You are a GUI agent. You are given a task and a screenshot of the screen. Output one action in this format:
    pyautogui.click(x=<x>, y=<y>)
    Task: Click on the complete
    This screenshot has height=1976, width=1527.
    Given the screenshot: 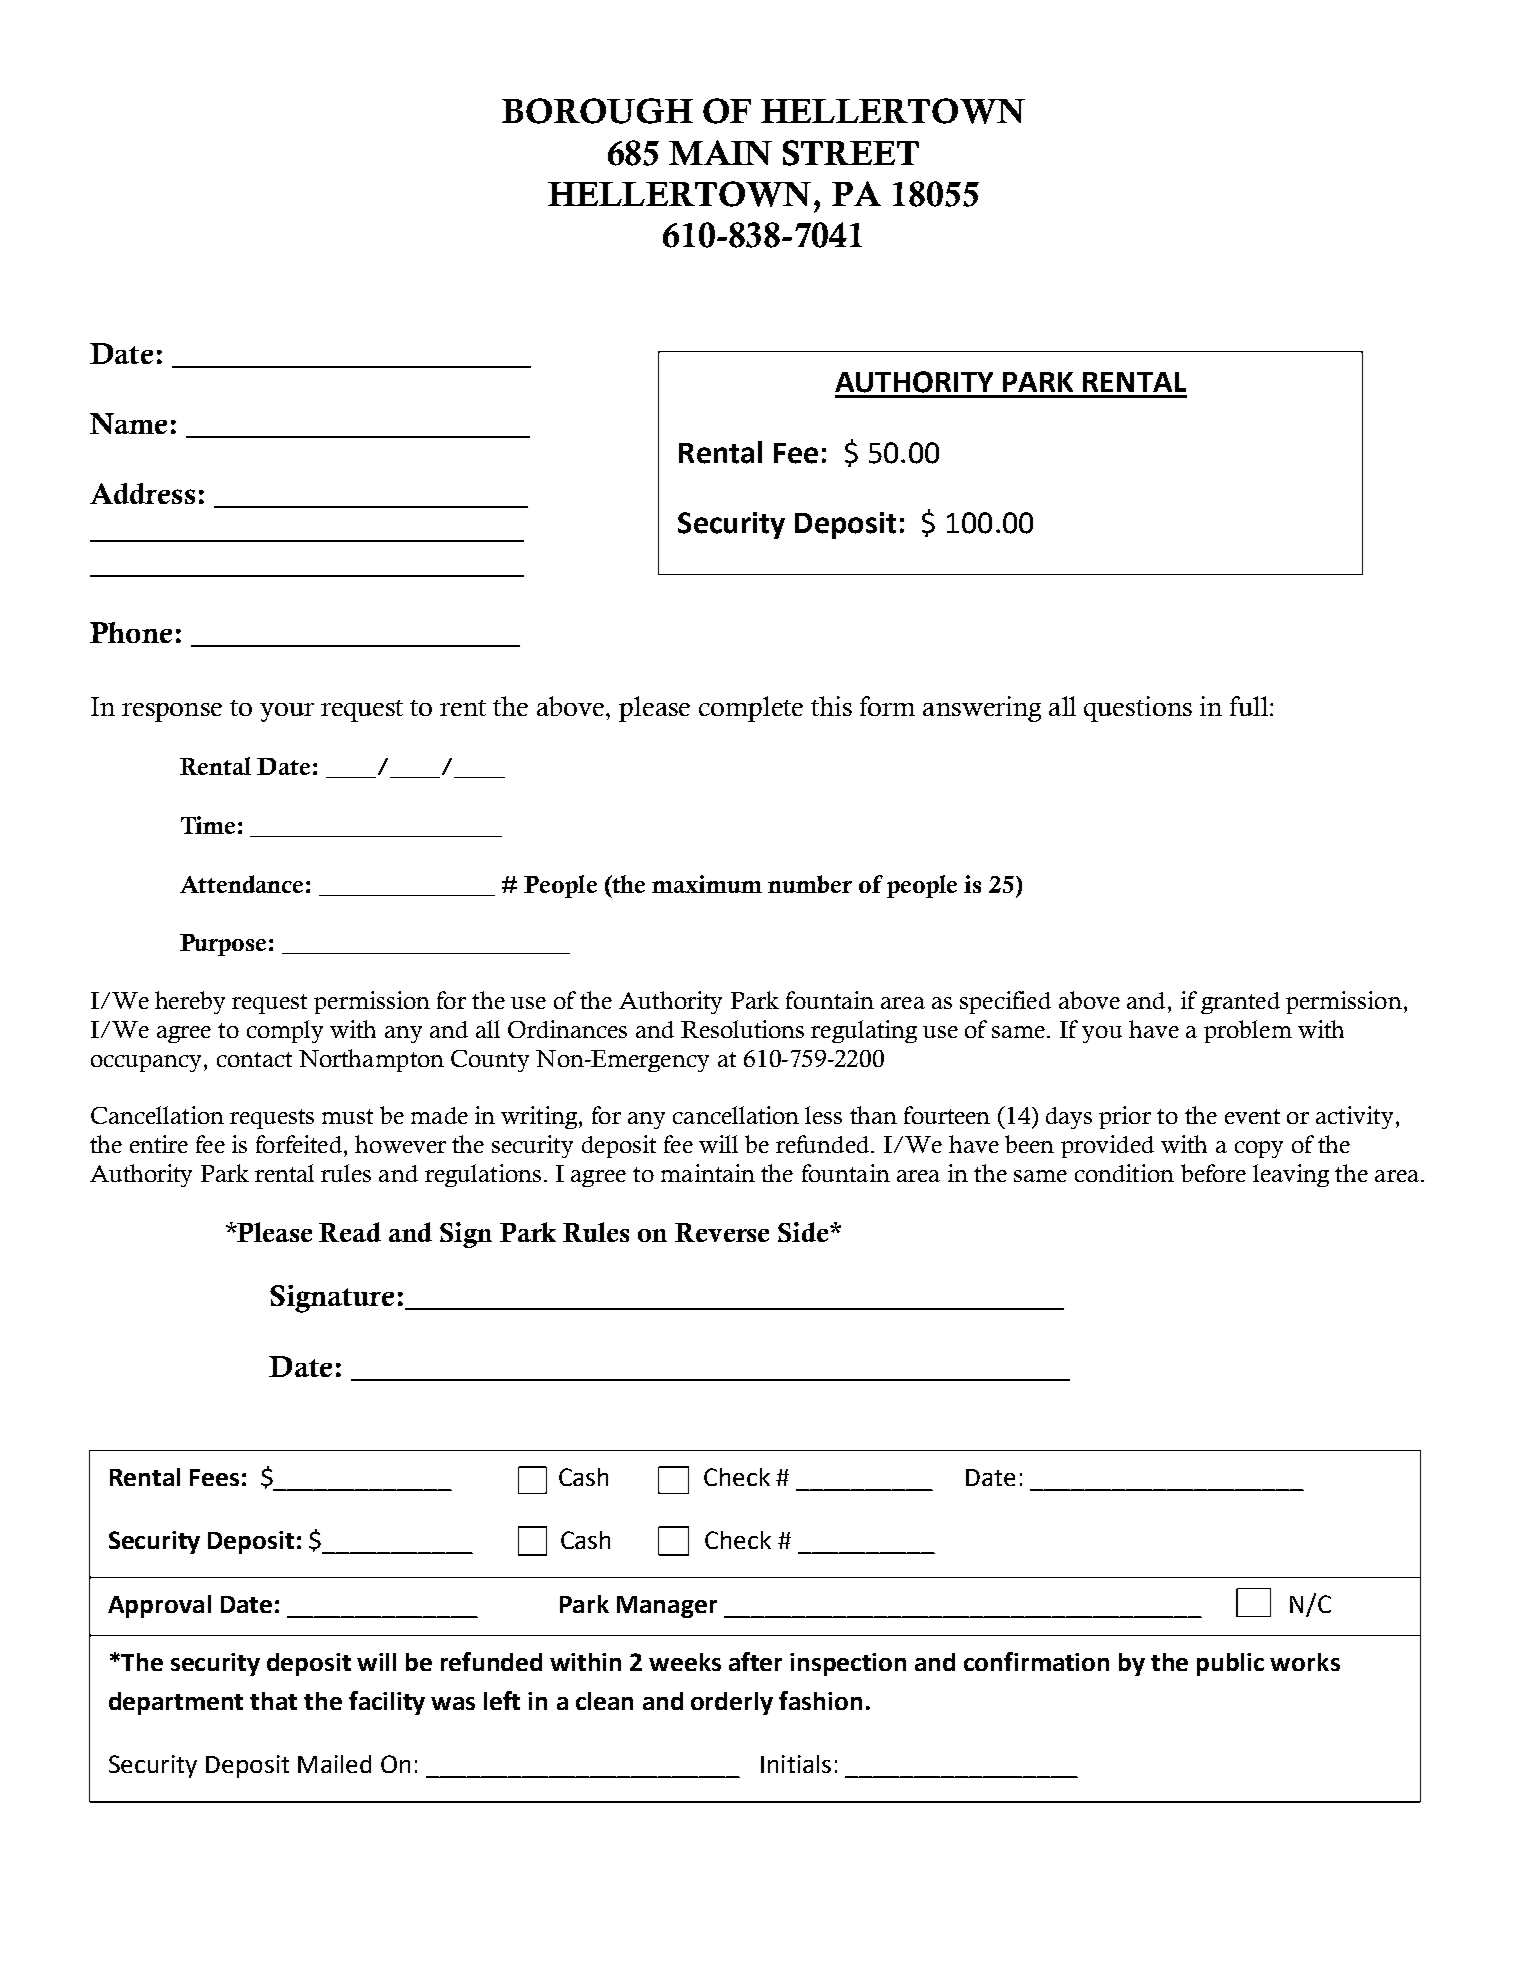 What is the action you would take?
    pyautogui.click(x=751, y=709)
